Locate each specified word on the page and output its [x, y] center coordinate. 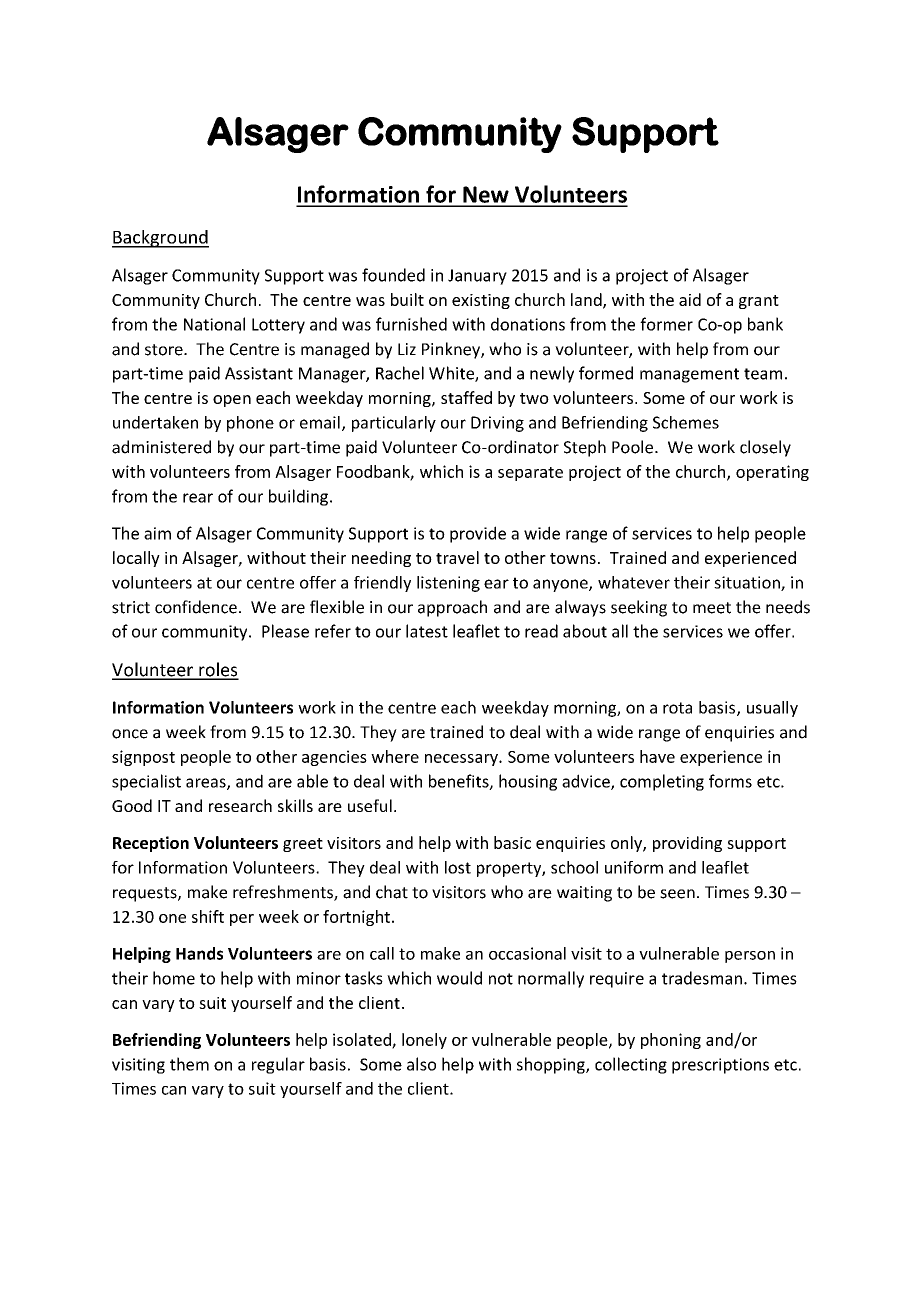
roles [218, 670]
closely [765, 448]
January [477, 277]
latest [427, 631]
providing [687, 844]
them [189, 1064]
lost [458, 867]
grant [759, 302]
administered [161, 447]
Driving [497, 424]
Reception [151, 844]
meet [712, 608]
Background [160, 239]
